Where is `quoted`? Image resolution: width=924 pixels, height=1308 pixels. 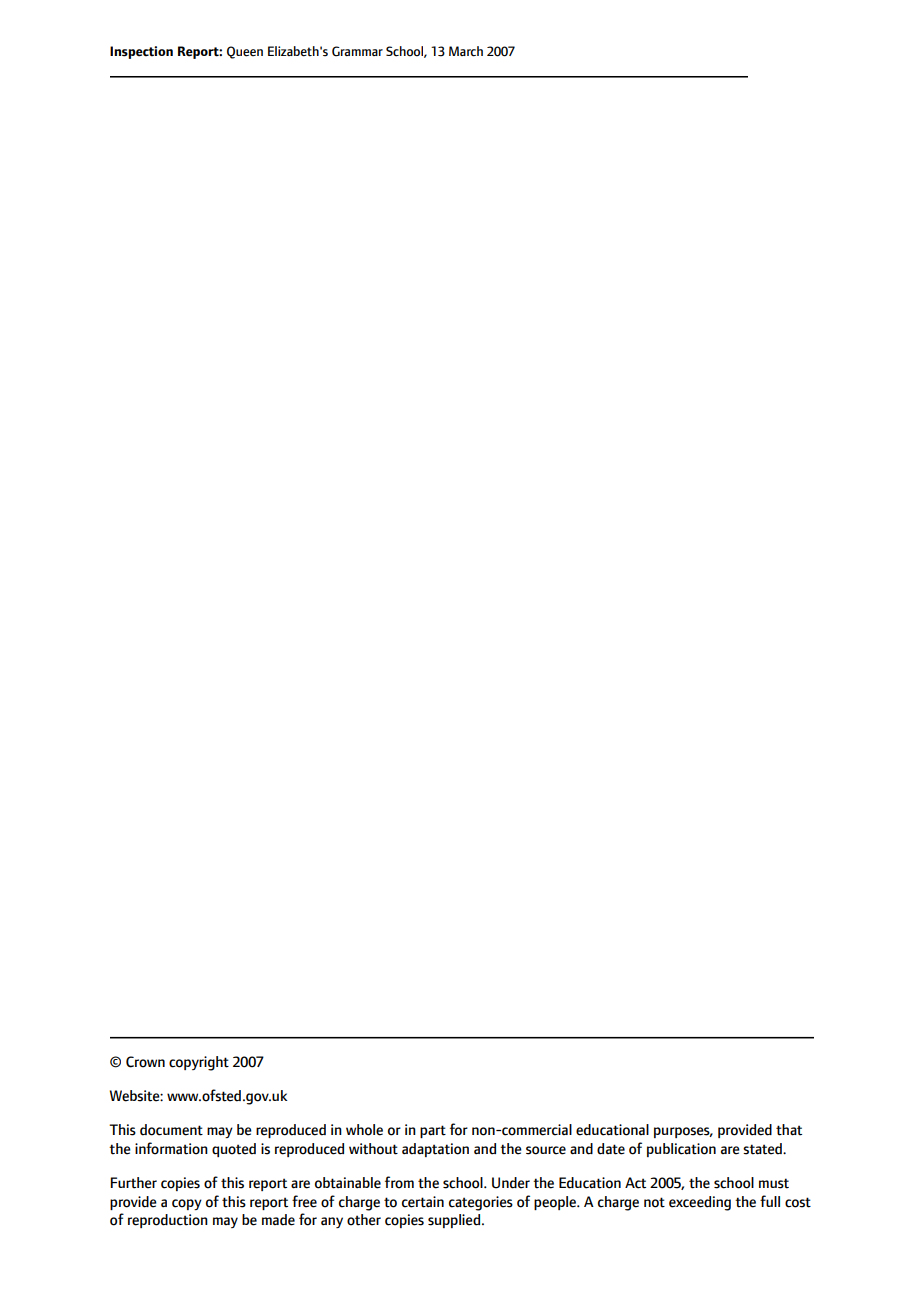 quoted is located at coordinates (234, 1150).
